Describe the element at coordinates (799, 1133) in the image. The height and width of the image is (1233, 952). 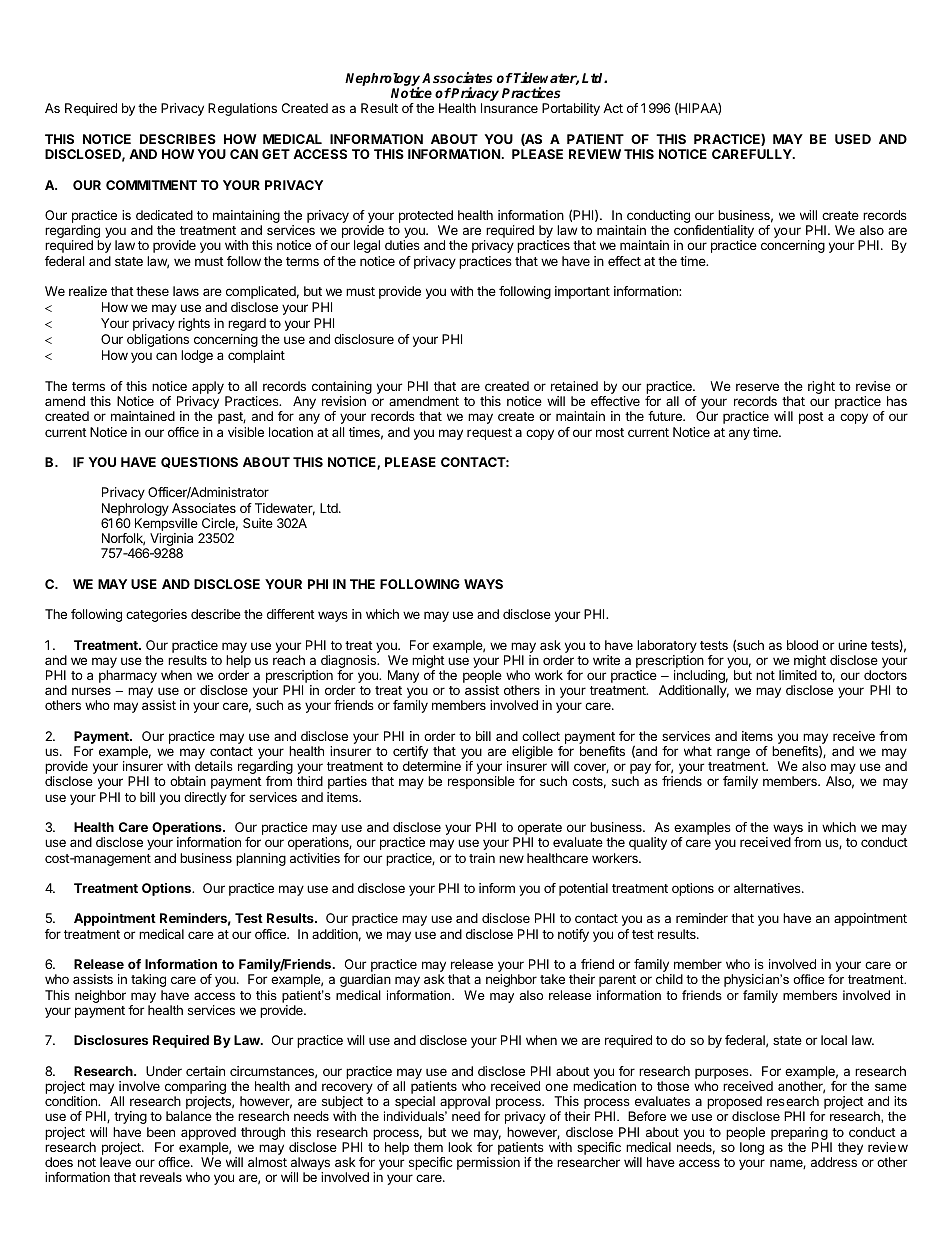
I see `preparing` at that location.
